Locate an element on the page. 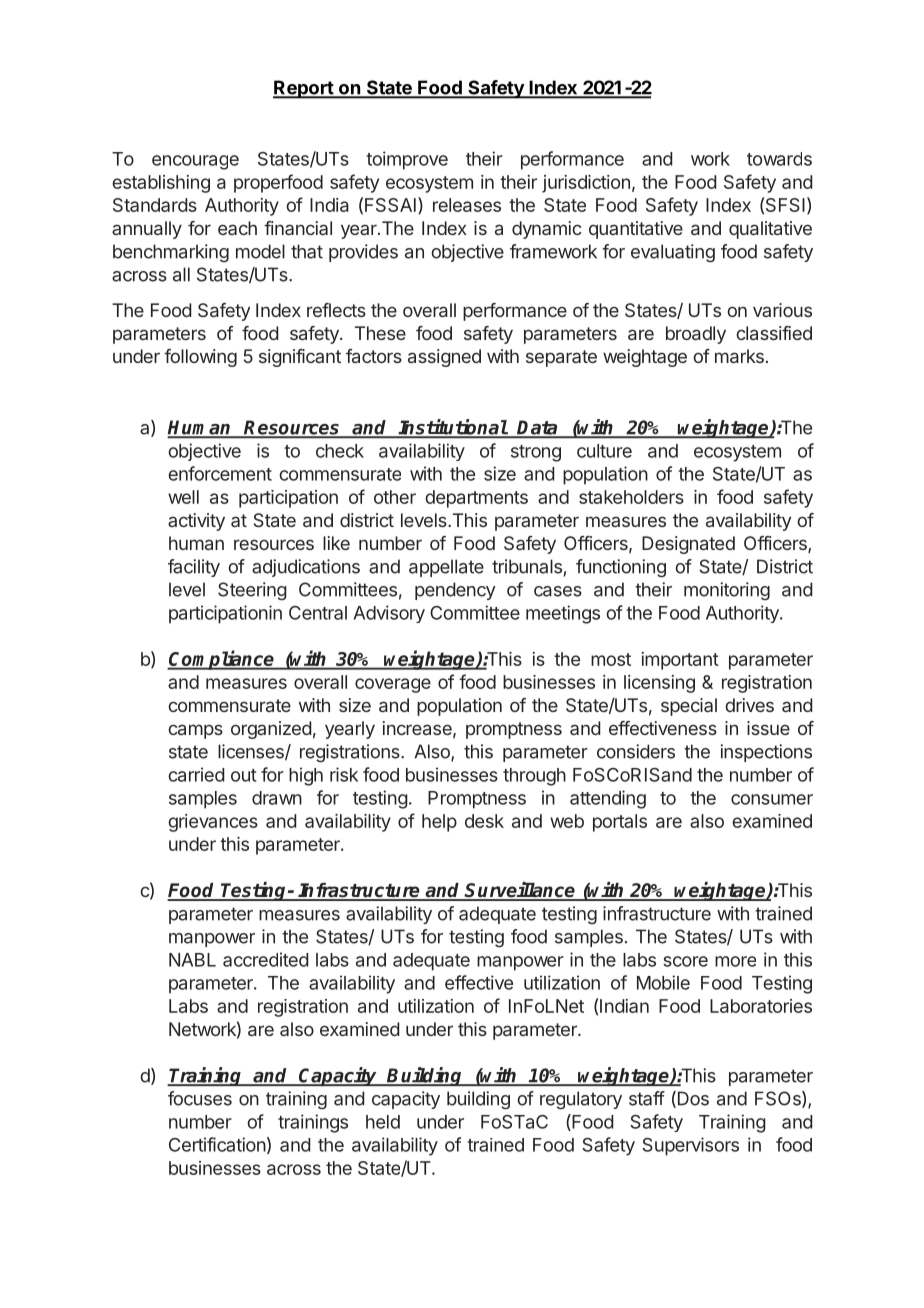 This image has width=924, height=1308. out is located at coordinates (244, 775).
